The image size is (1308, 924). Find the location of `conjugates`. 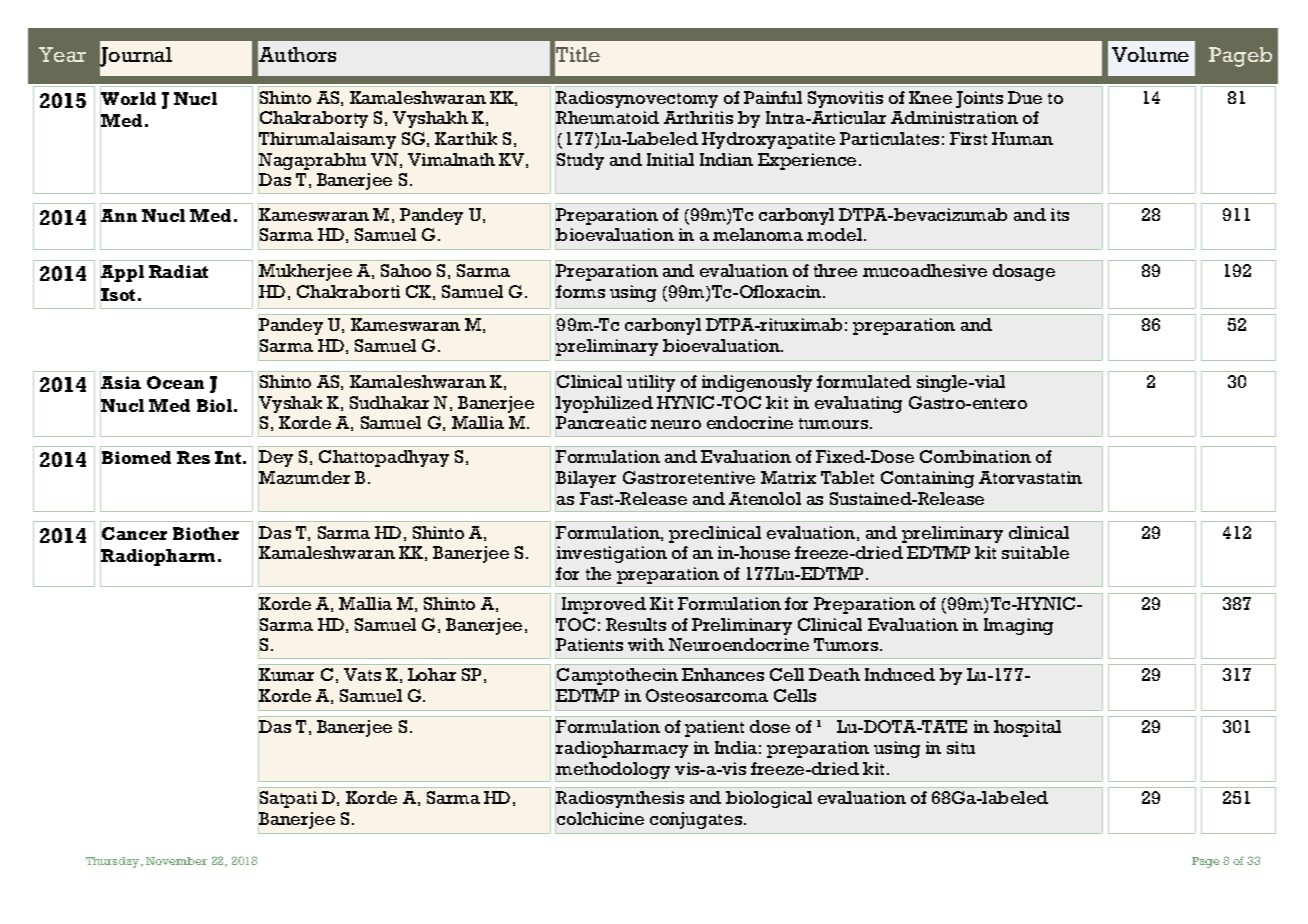

conjugates is located at coordinates (697, 820).
